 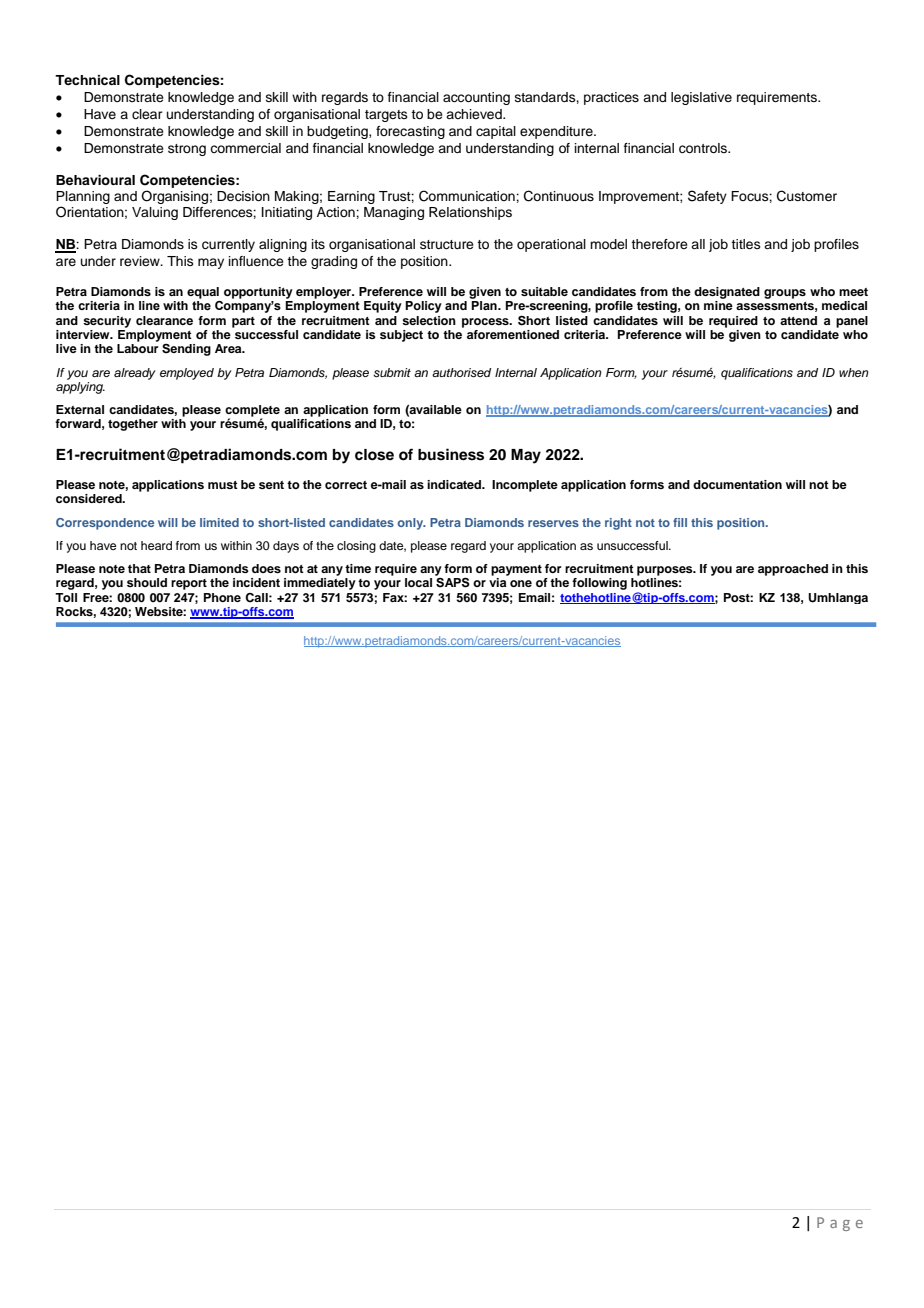 What do you see at coordinates (453, 582) in the screenshot?
I see `SAPS` at bounding box center [453, 582].
